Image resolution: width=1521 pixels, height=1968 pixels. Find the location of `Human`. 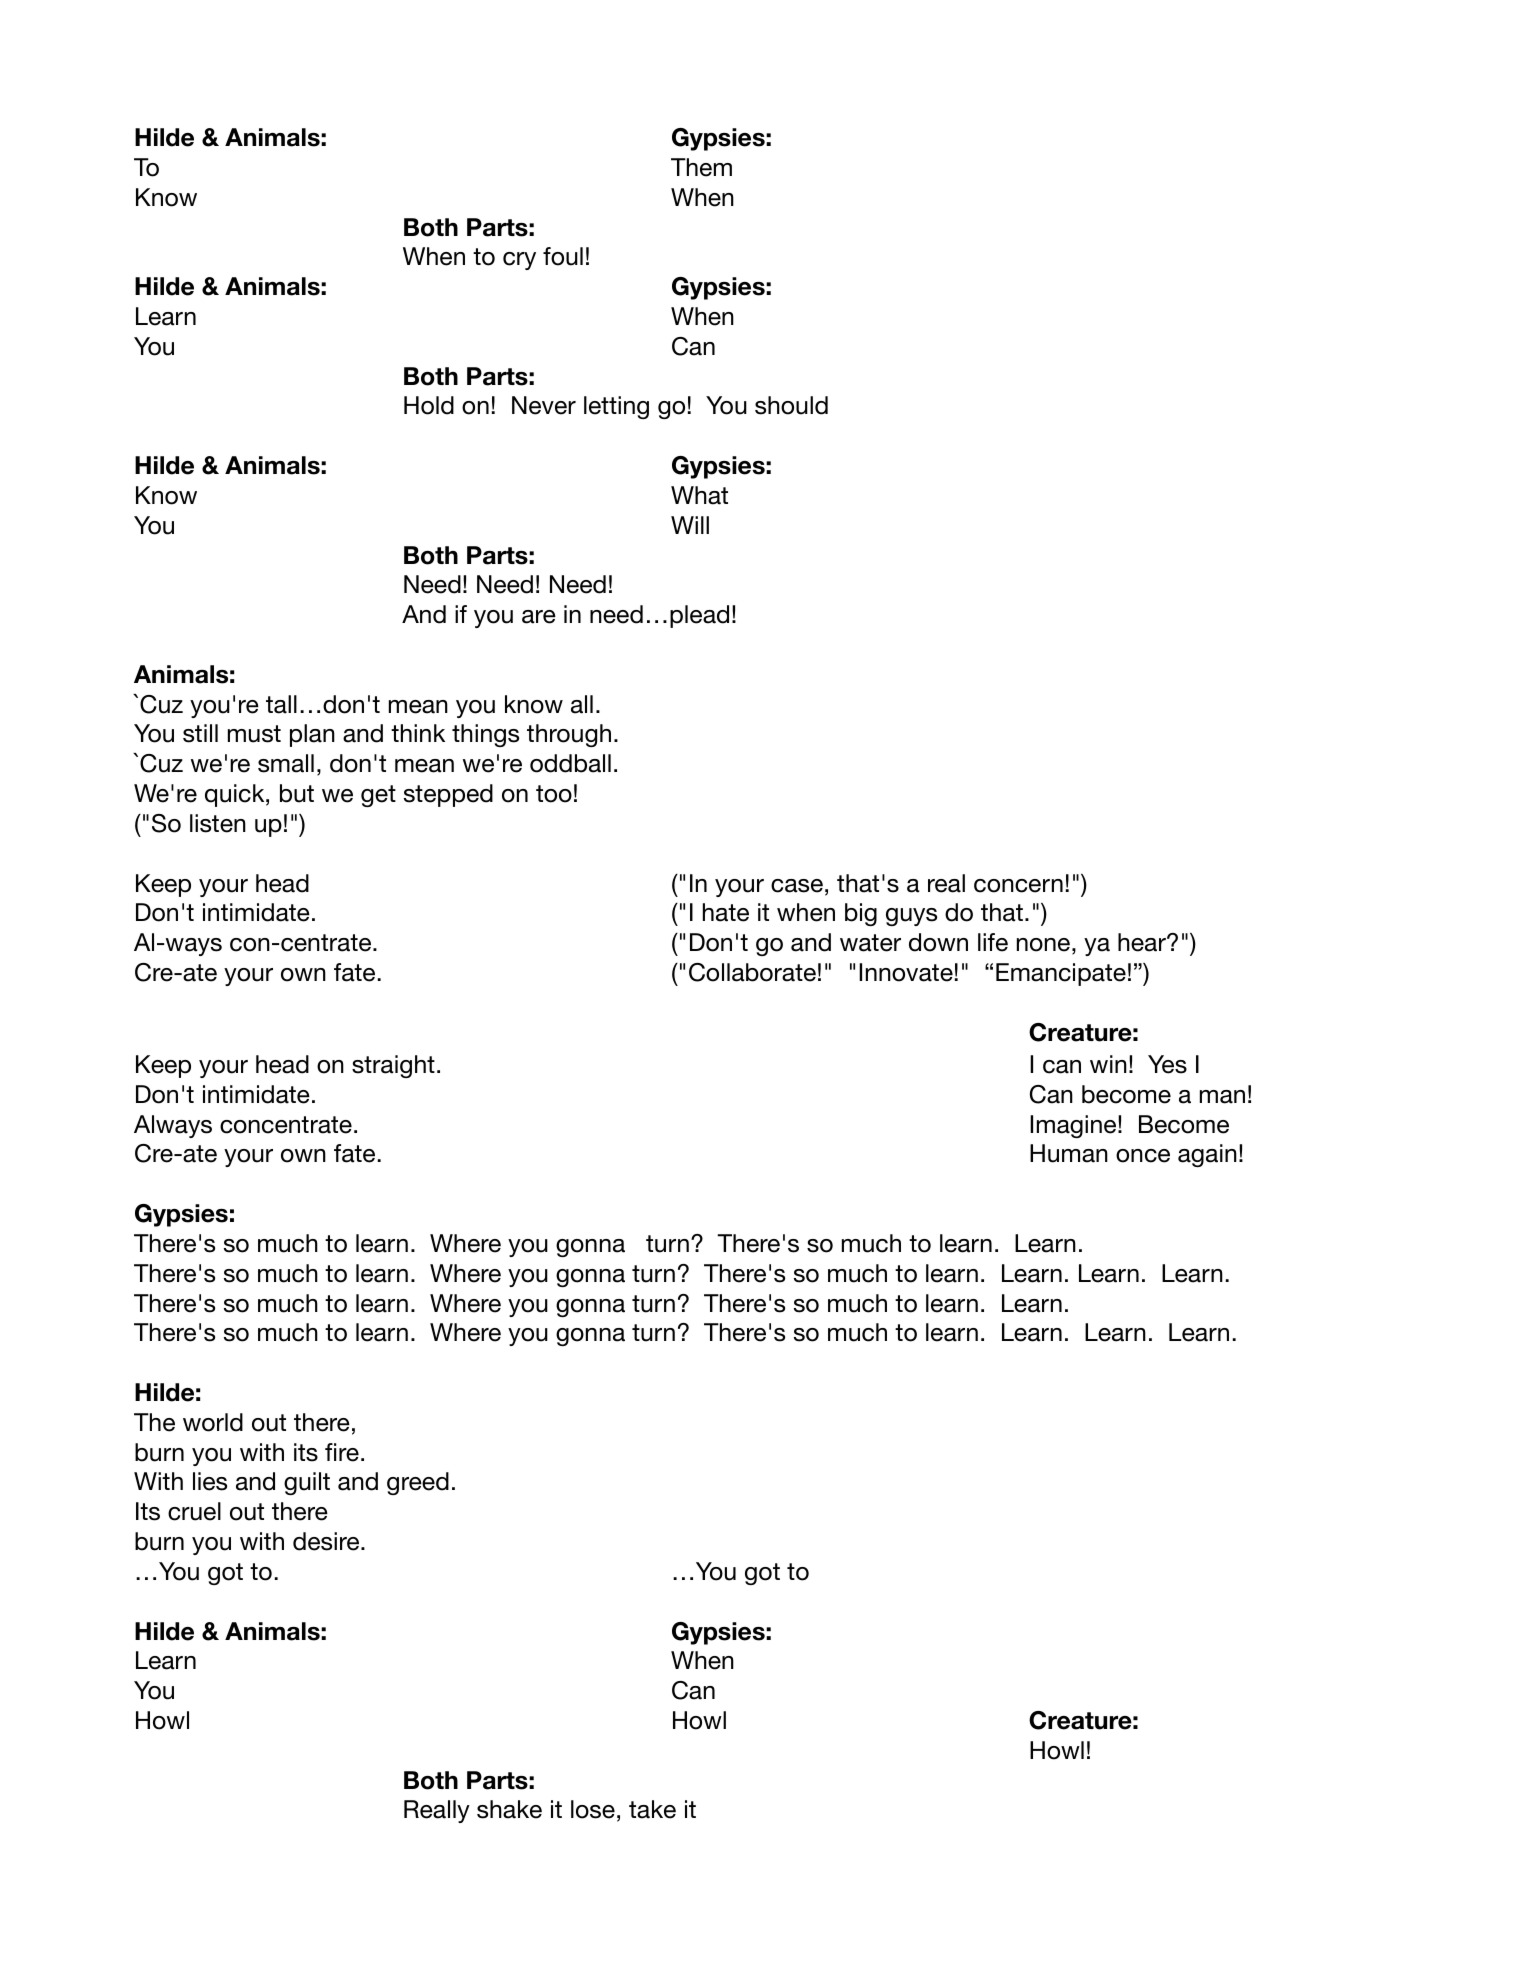

Human is located at coordinates (1069, 1153).
